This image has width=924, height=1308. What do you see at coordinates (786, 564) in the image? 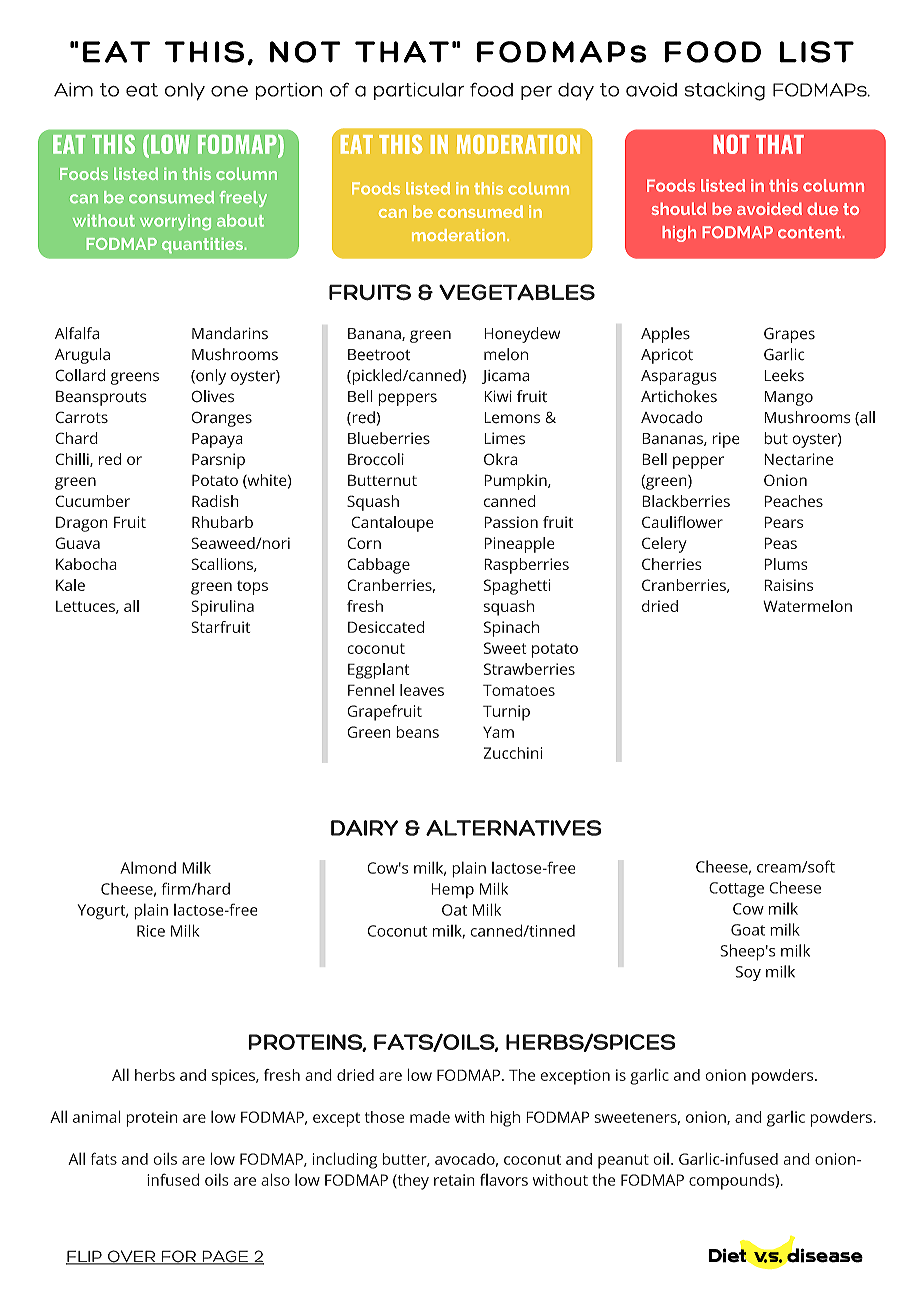
I see `Plums` at bounding box center [786, 564].
